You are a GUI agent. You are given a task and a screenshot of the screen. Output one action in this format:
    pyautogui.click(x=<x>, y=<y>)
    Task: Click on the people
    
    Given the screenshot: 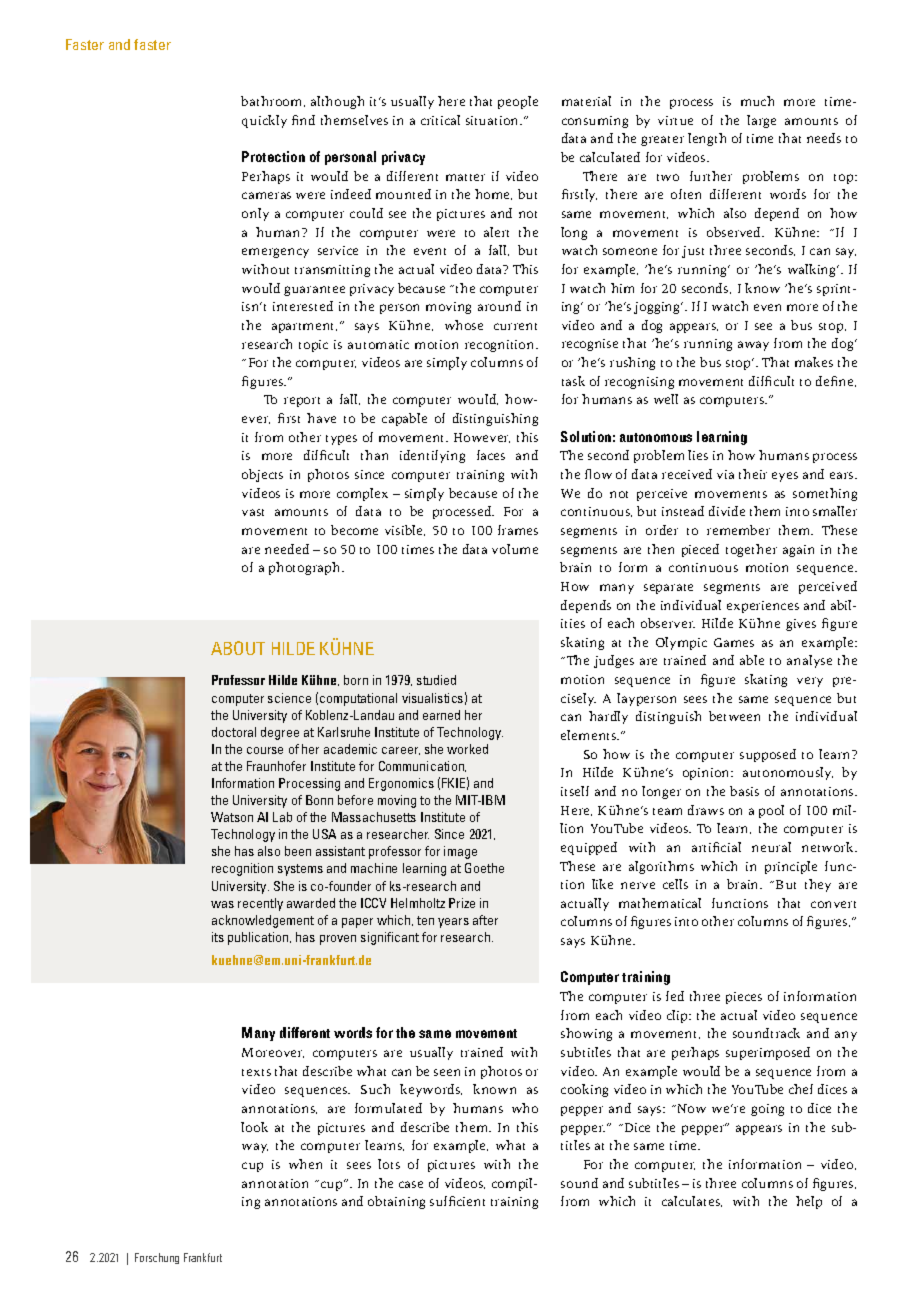 What is the action you would take?
    pyautogui.click(x=518, y=102)
